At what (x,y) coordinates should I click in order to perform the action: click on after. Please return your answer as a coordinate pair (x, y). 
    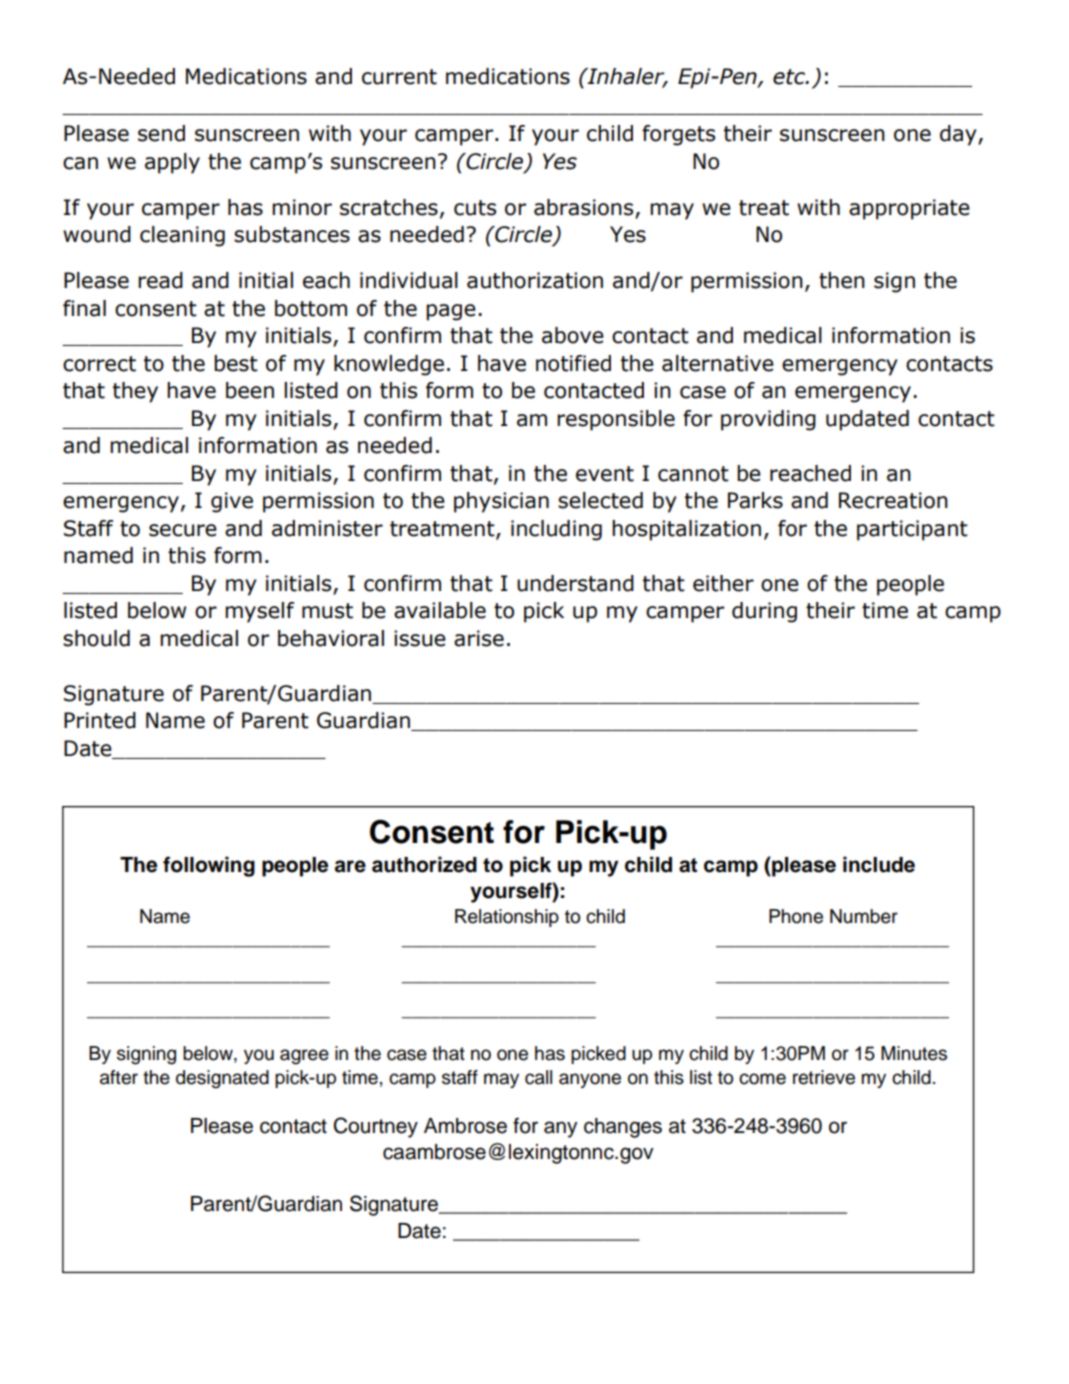
    Looking at the image, I should click on (119, 1077).
